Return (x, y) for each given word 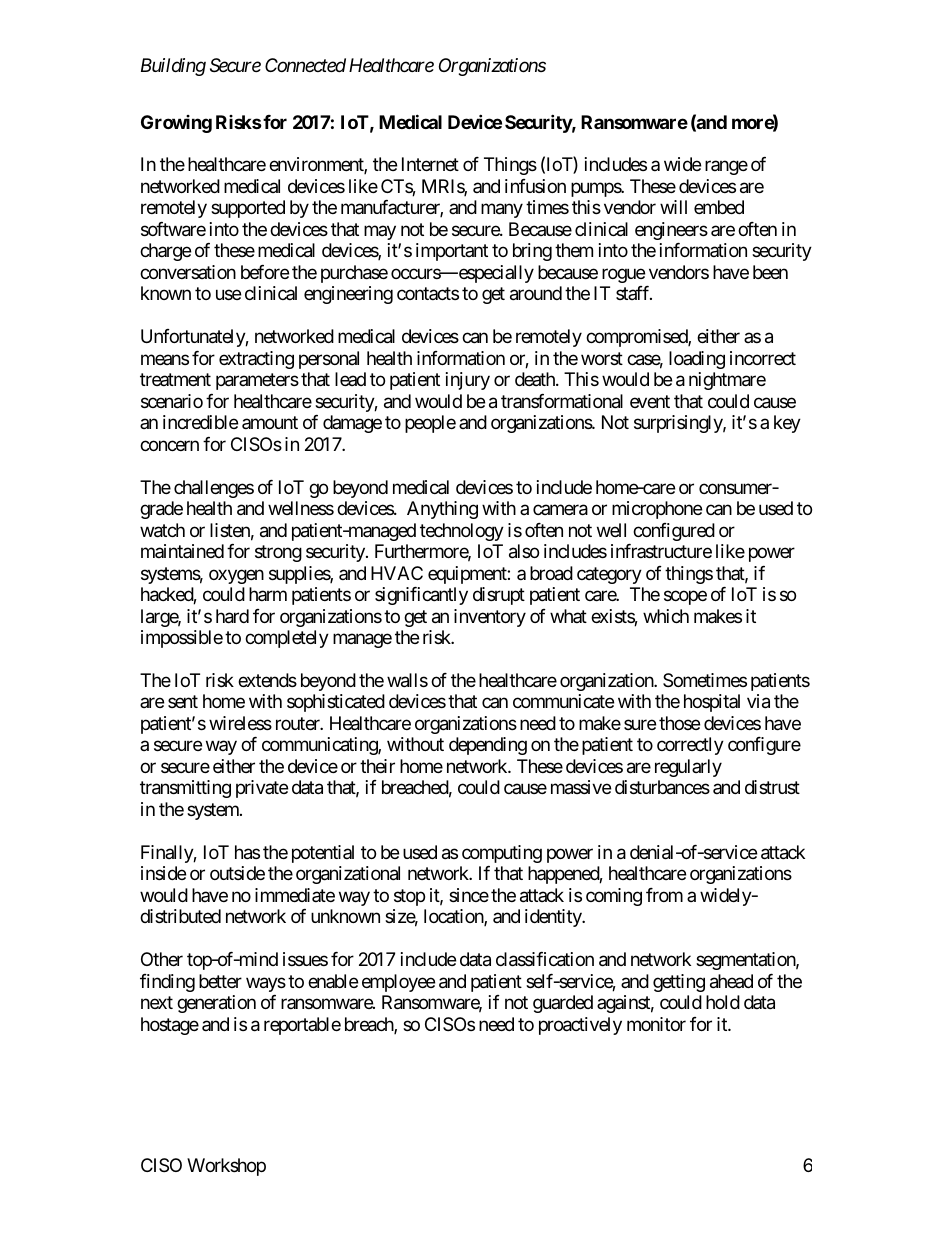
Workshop (226, 1167)
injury (468, 381)
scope (685, 597)
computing (502, 854)
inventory (490, 618)
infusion (535, 186)
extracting (256, 360)
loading (697, 360)
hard (232, 616)
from (664, 895)
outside (237, 873)
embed (719, 207)
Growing (176, 124)
